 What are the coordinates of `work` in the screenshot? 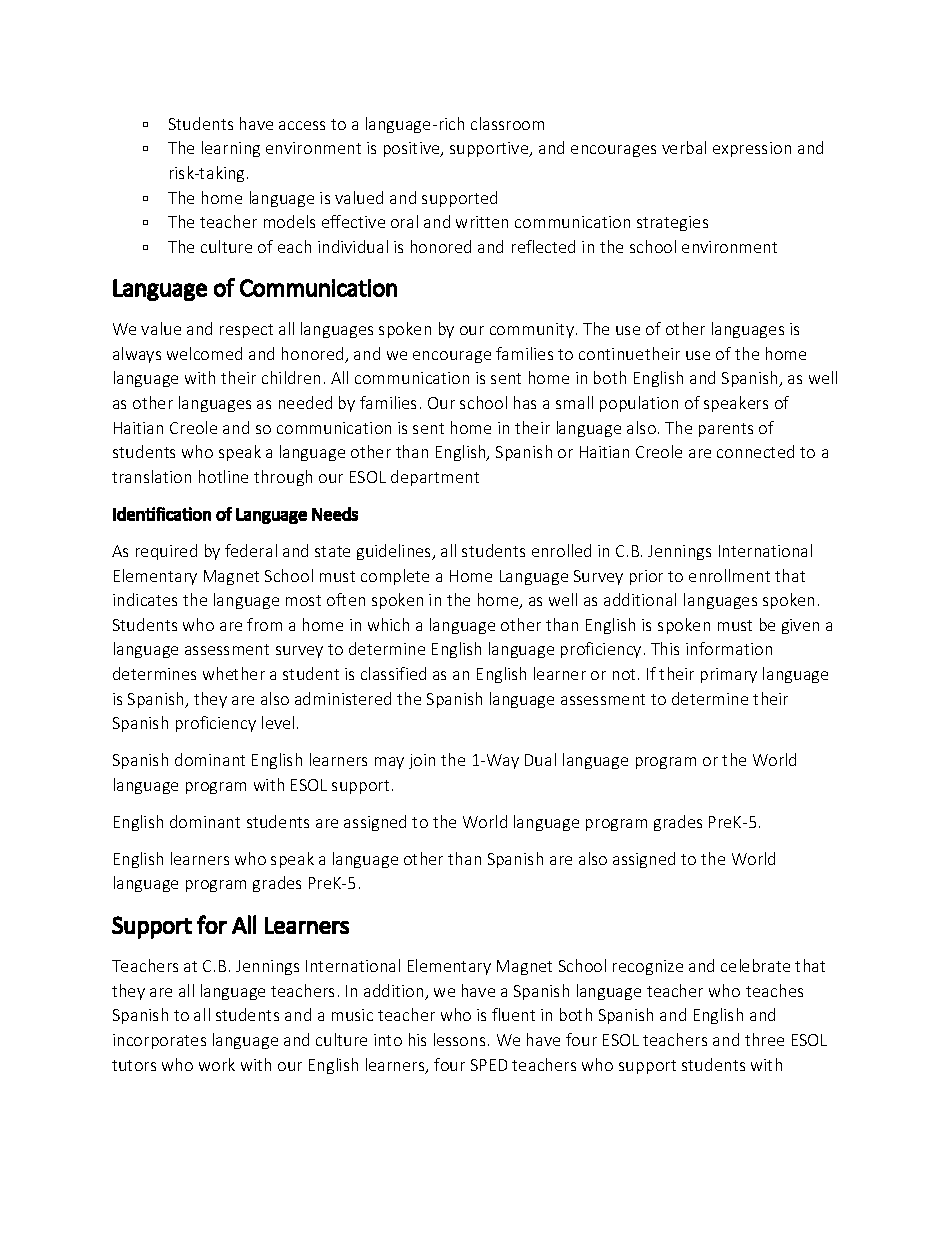 It's located at (217, 1064).
